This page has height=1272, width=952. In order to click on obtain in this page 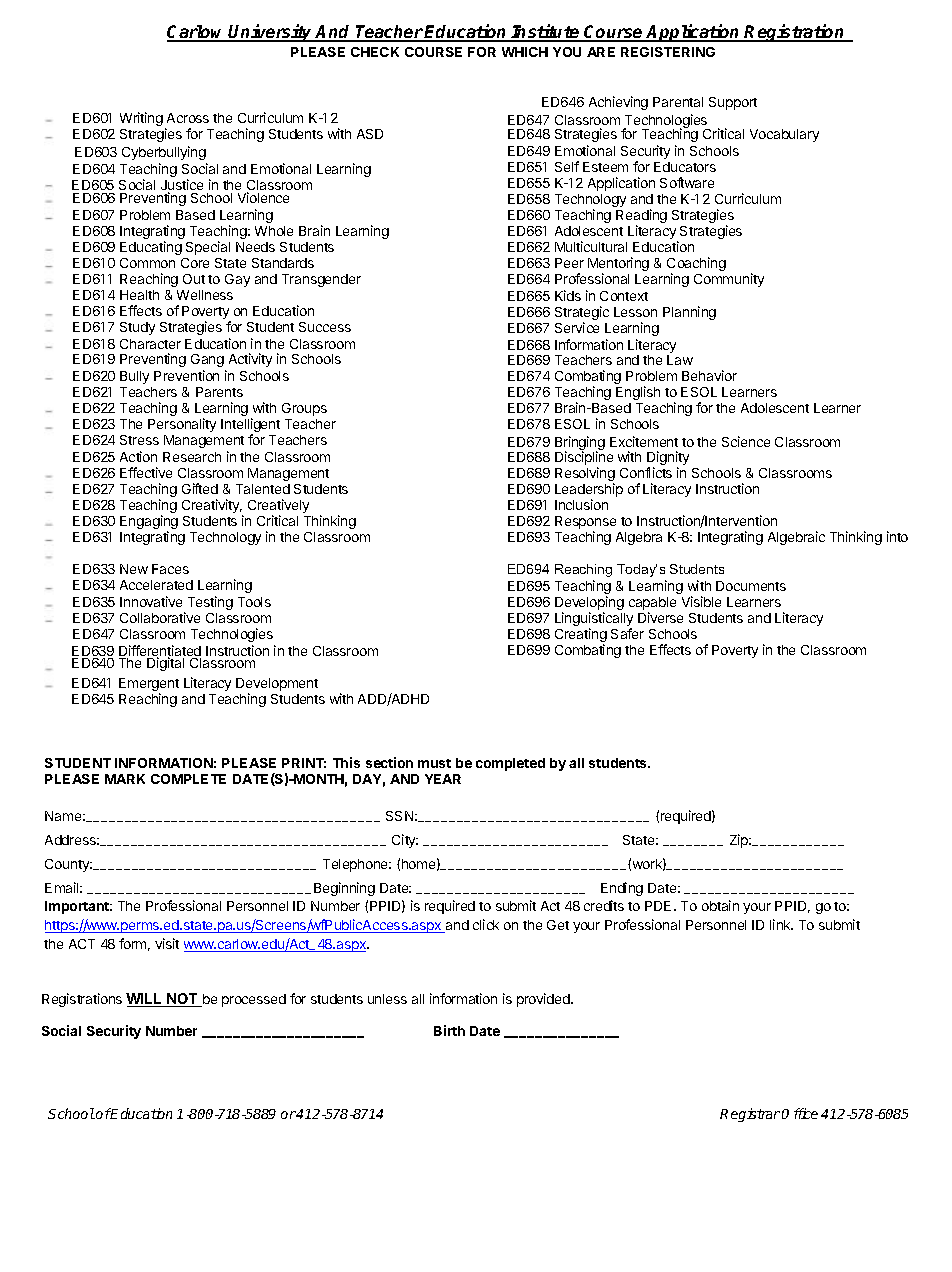, I will do `click(720, 905)`.
